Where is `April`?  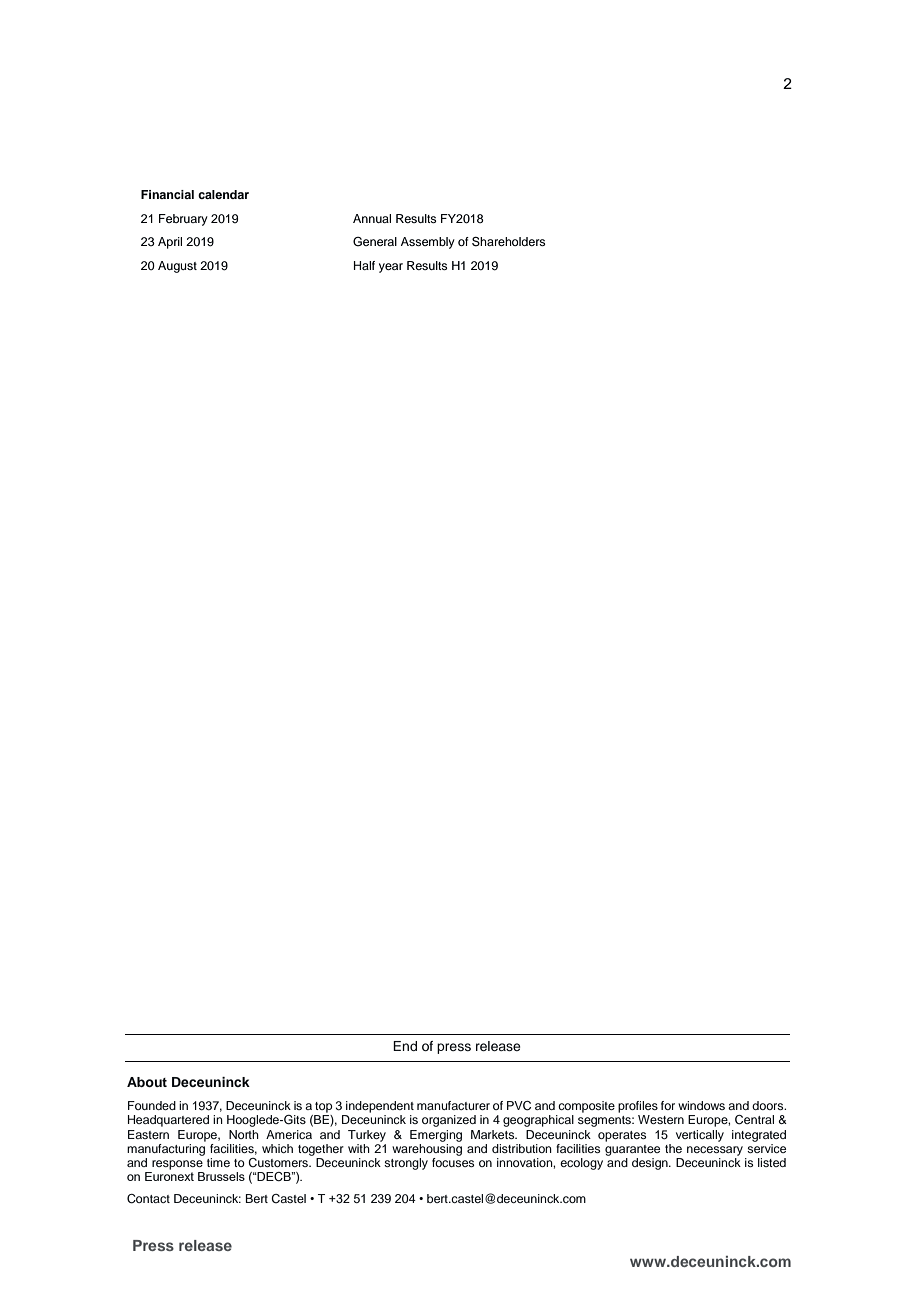
April is located at coordinates (170, 243).
